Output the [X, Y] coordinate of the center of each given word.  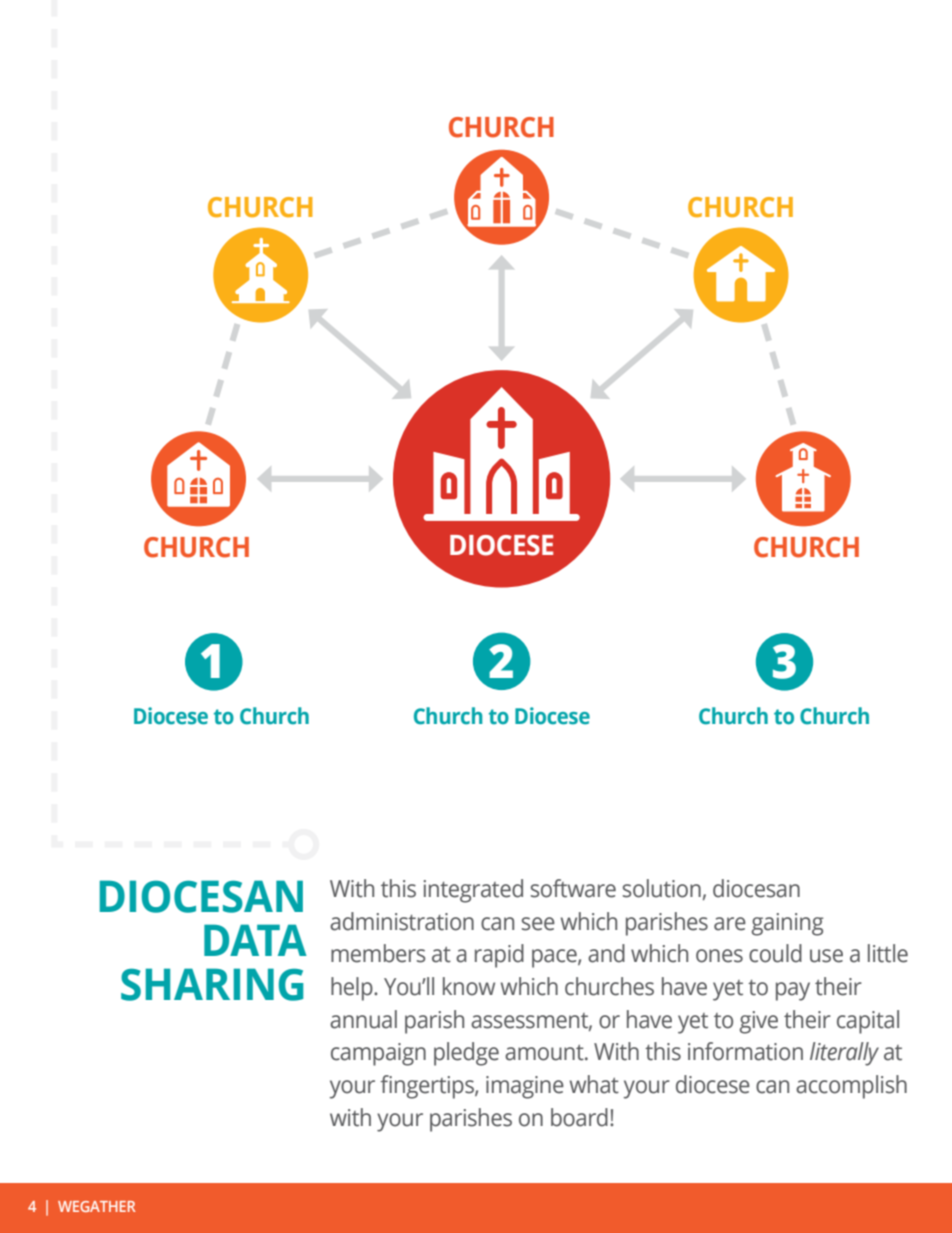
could [775, 953]
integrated [473, 891]
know [469, 986]
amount [545, 1053]
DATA [255, 940]
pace [555, 958]
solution [662, 888]
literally [844, 1054]
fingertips [428, 1087]
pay [793, 991]
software [573, 888]
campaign [378, 1054]
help [353, 989]
